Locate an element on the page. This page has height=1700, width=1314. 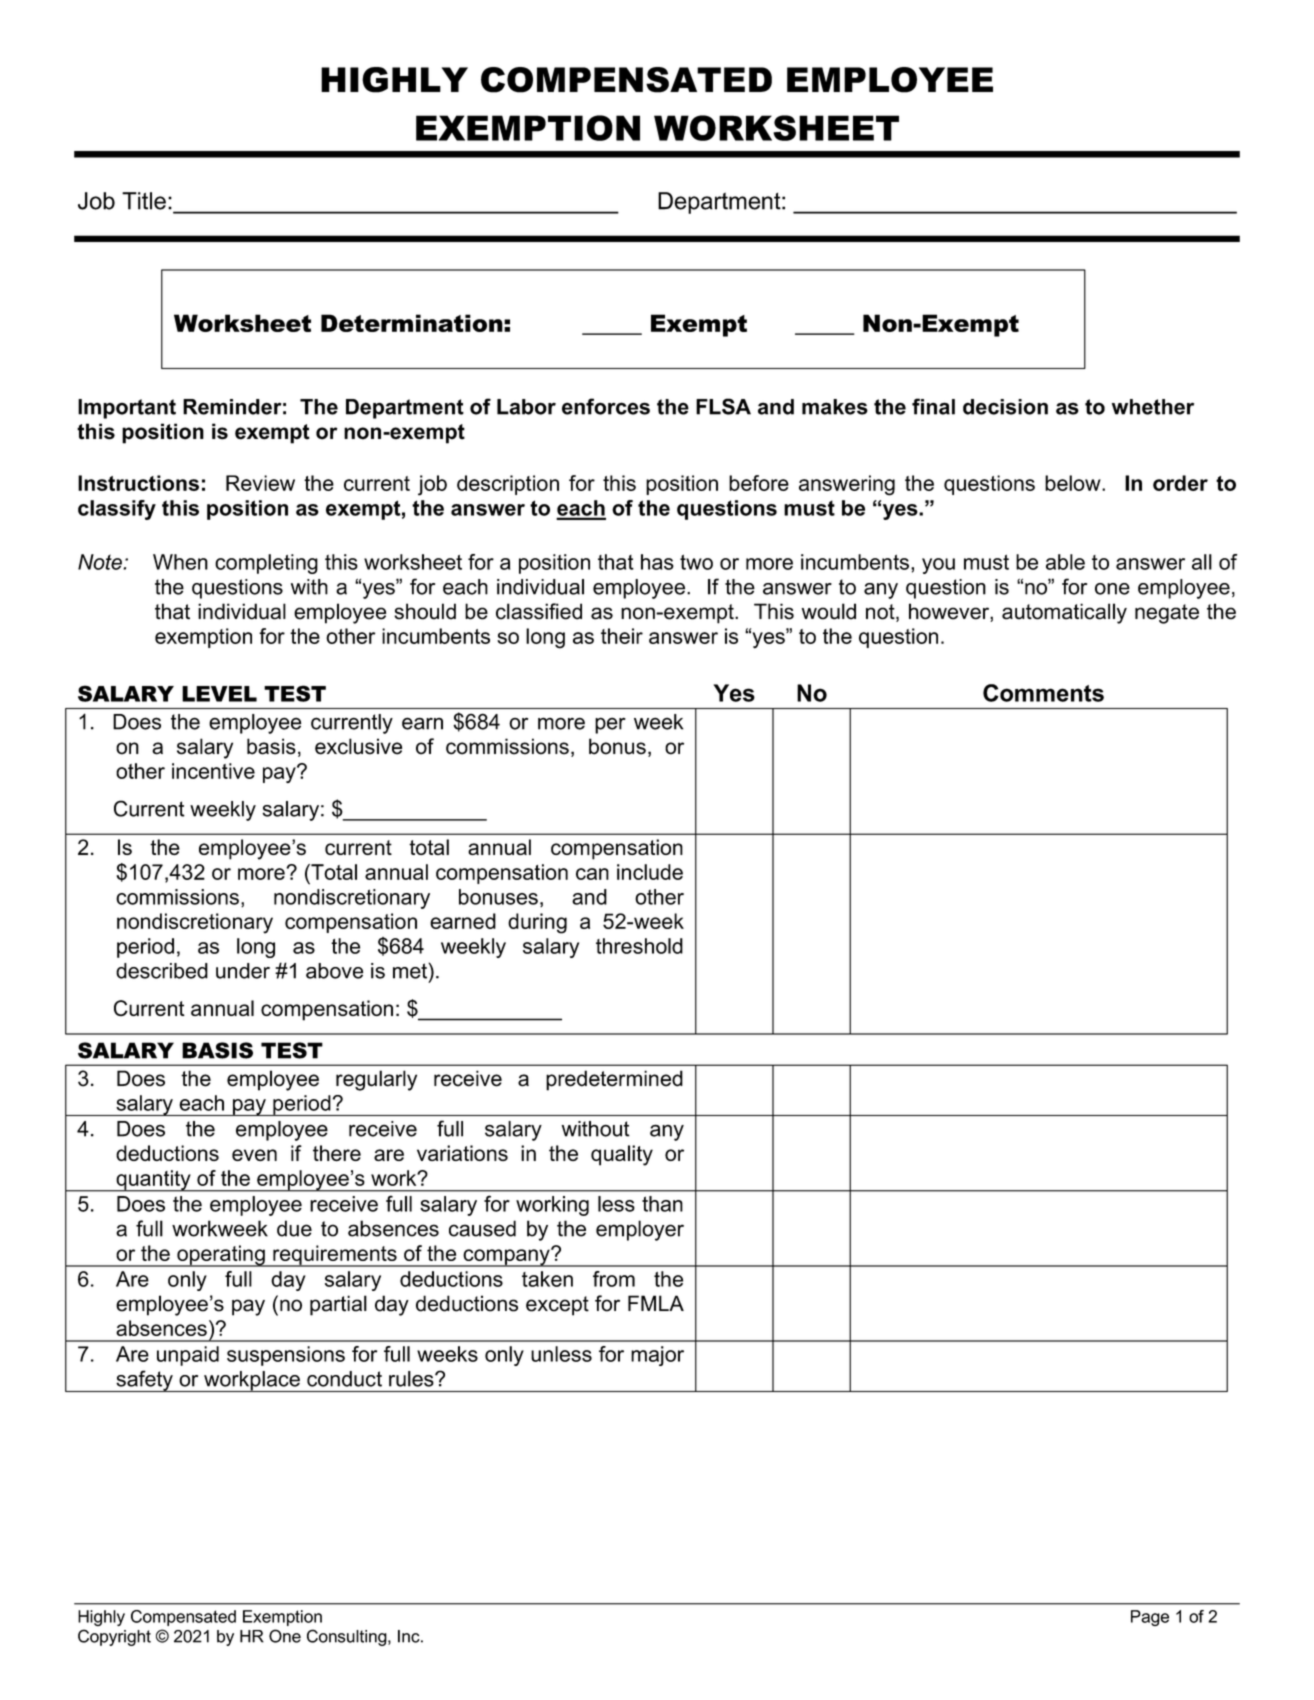
than is located at coordinates (662, 1204).
